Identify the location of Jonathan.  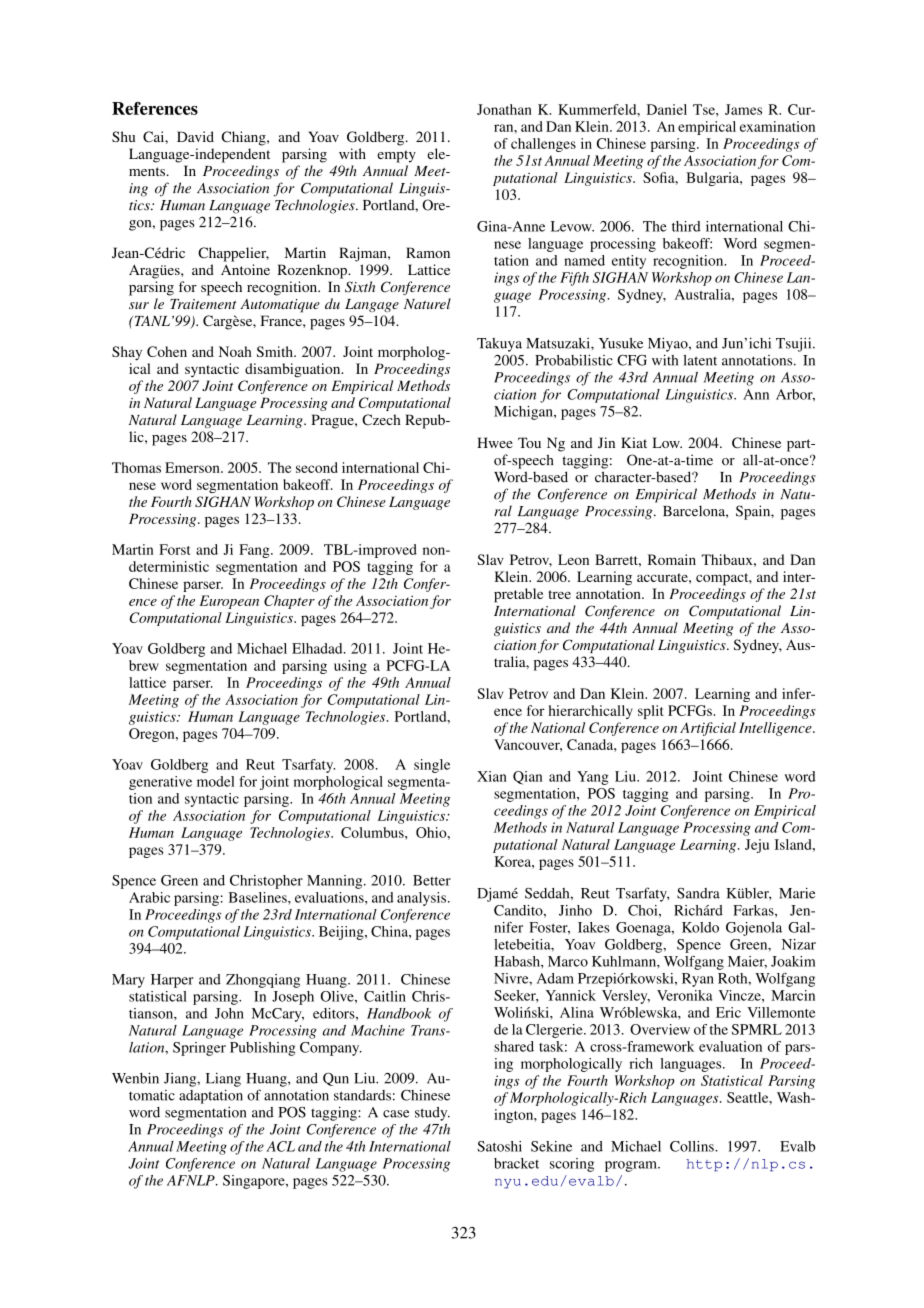
(504, 109).
